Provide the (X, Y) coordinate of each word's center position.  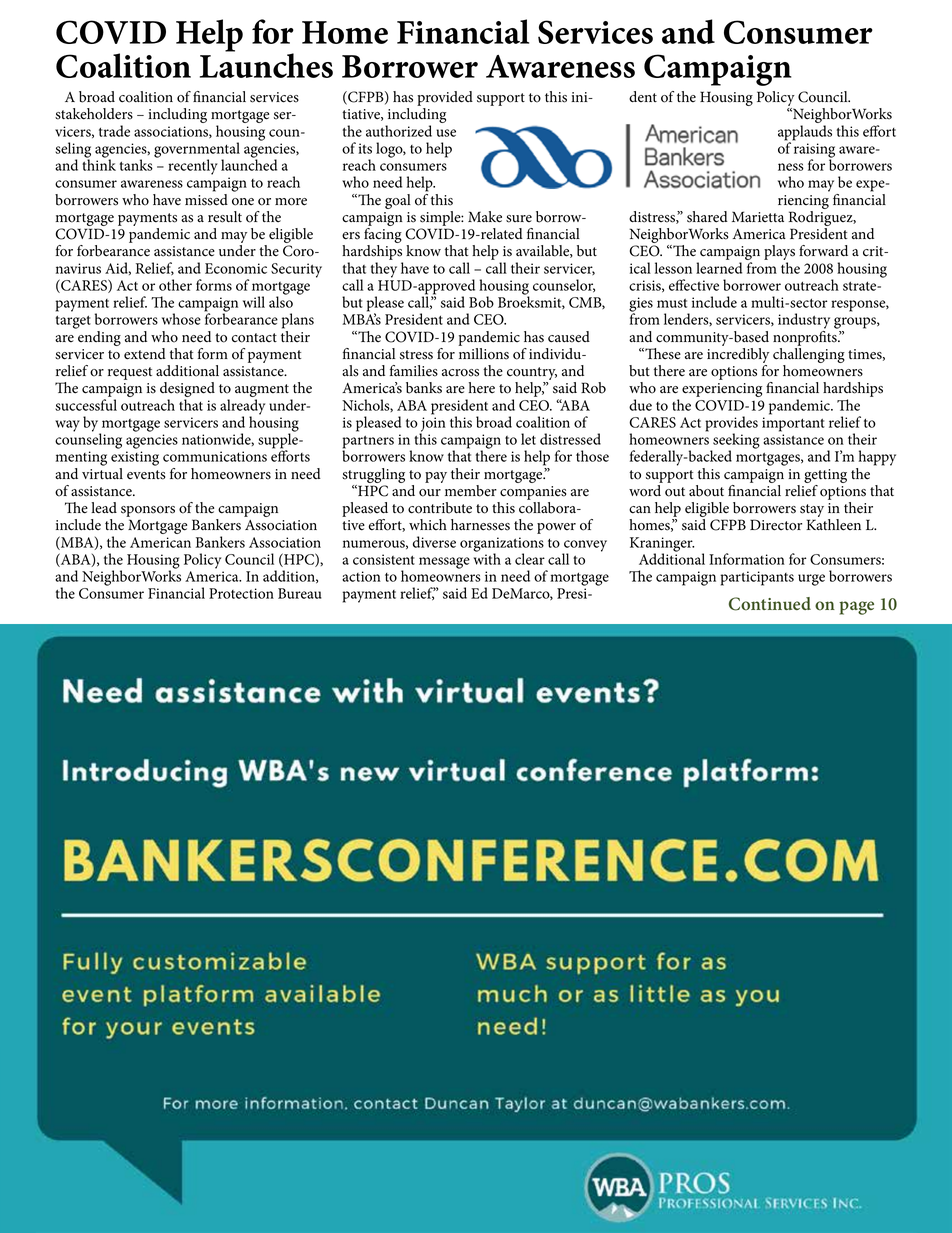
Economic (236, 268)
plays (779, 254)
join (433, 425)
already (242, 408)
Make (485, 217)
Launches (266, 64)
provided (445, 98)
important (793, 424)
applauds (805, 134)
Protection (241, 593)
